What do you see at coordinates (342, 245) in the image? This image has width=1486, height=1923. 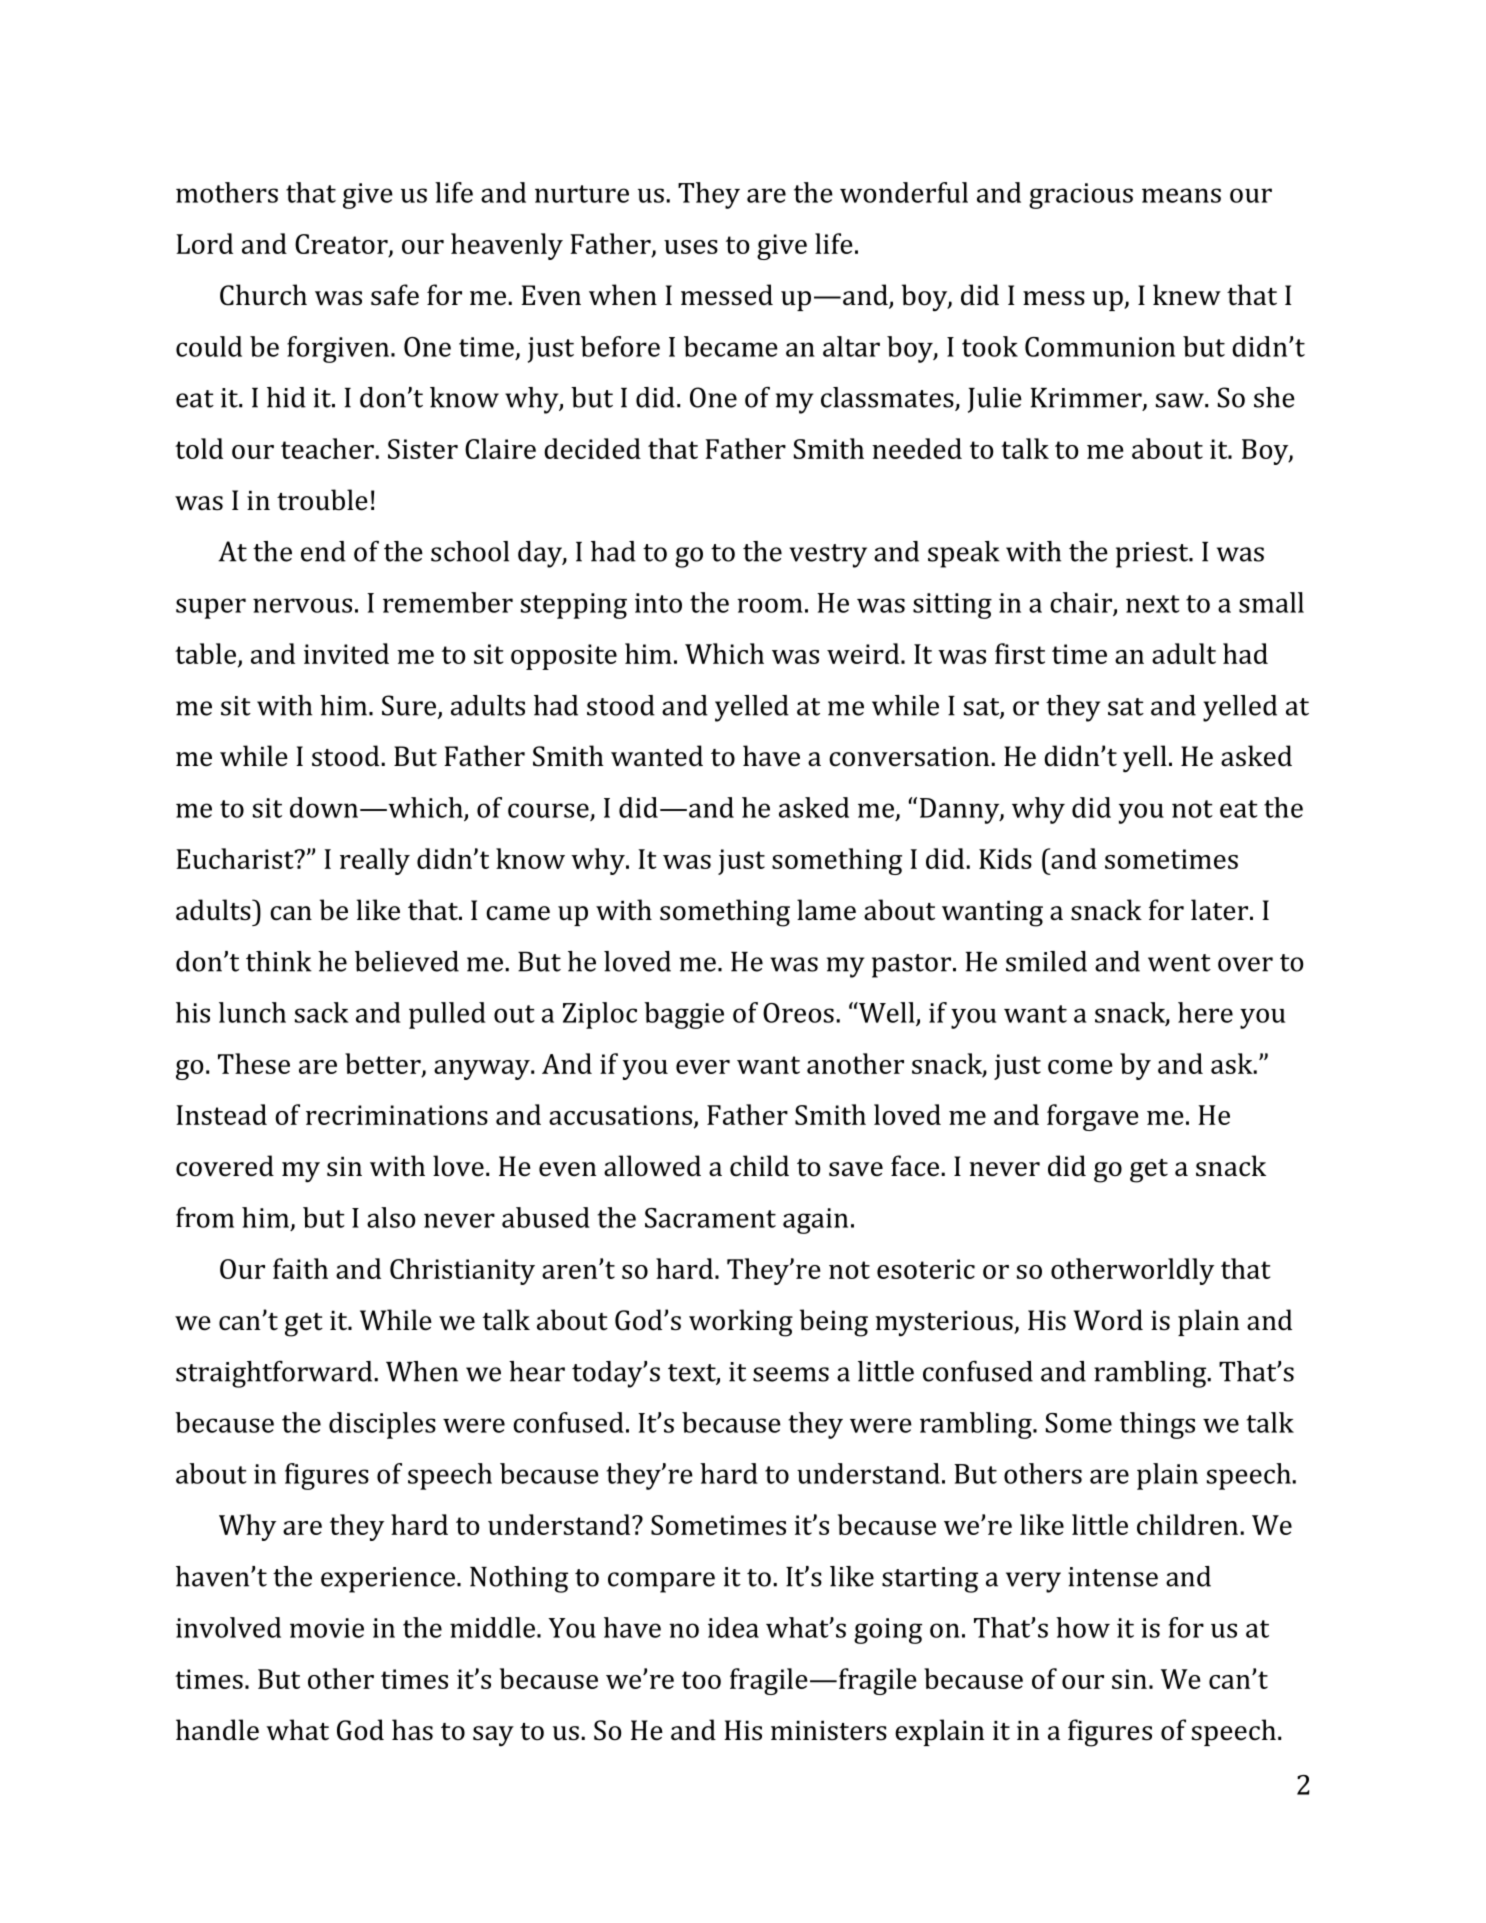 I see `Creator` at bounding box center [342, 245].
